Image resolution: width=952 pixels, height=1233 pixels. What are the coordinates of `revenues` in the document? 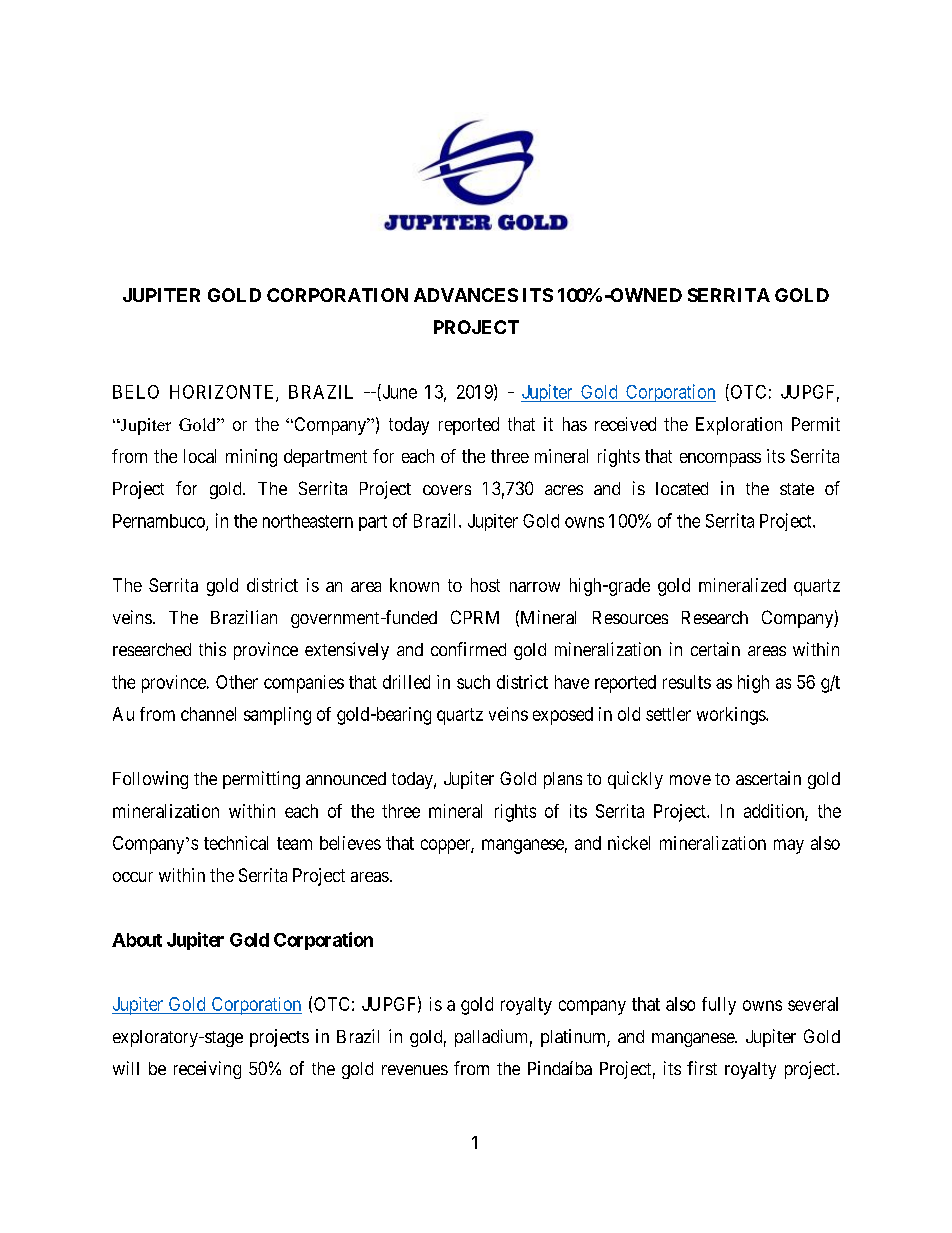 It's located at (415, 1070).
